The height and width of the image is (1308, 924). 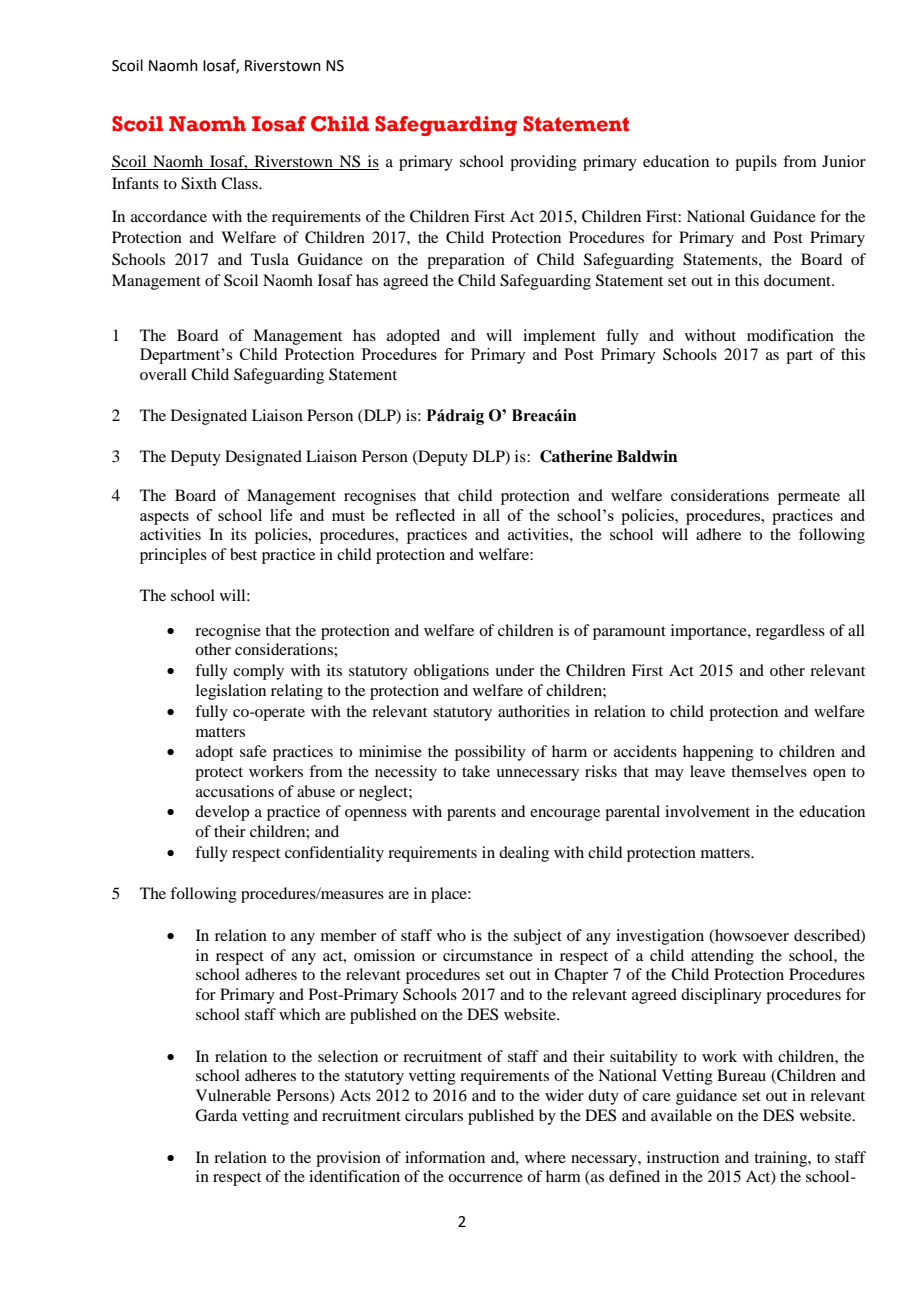 What do you see at coordinates (240, 183) in the image?
I see `Class` at bounding box center [240, 183].
